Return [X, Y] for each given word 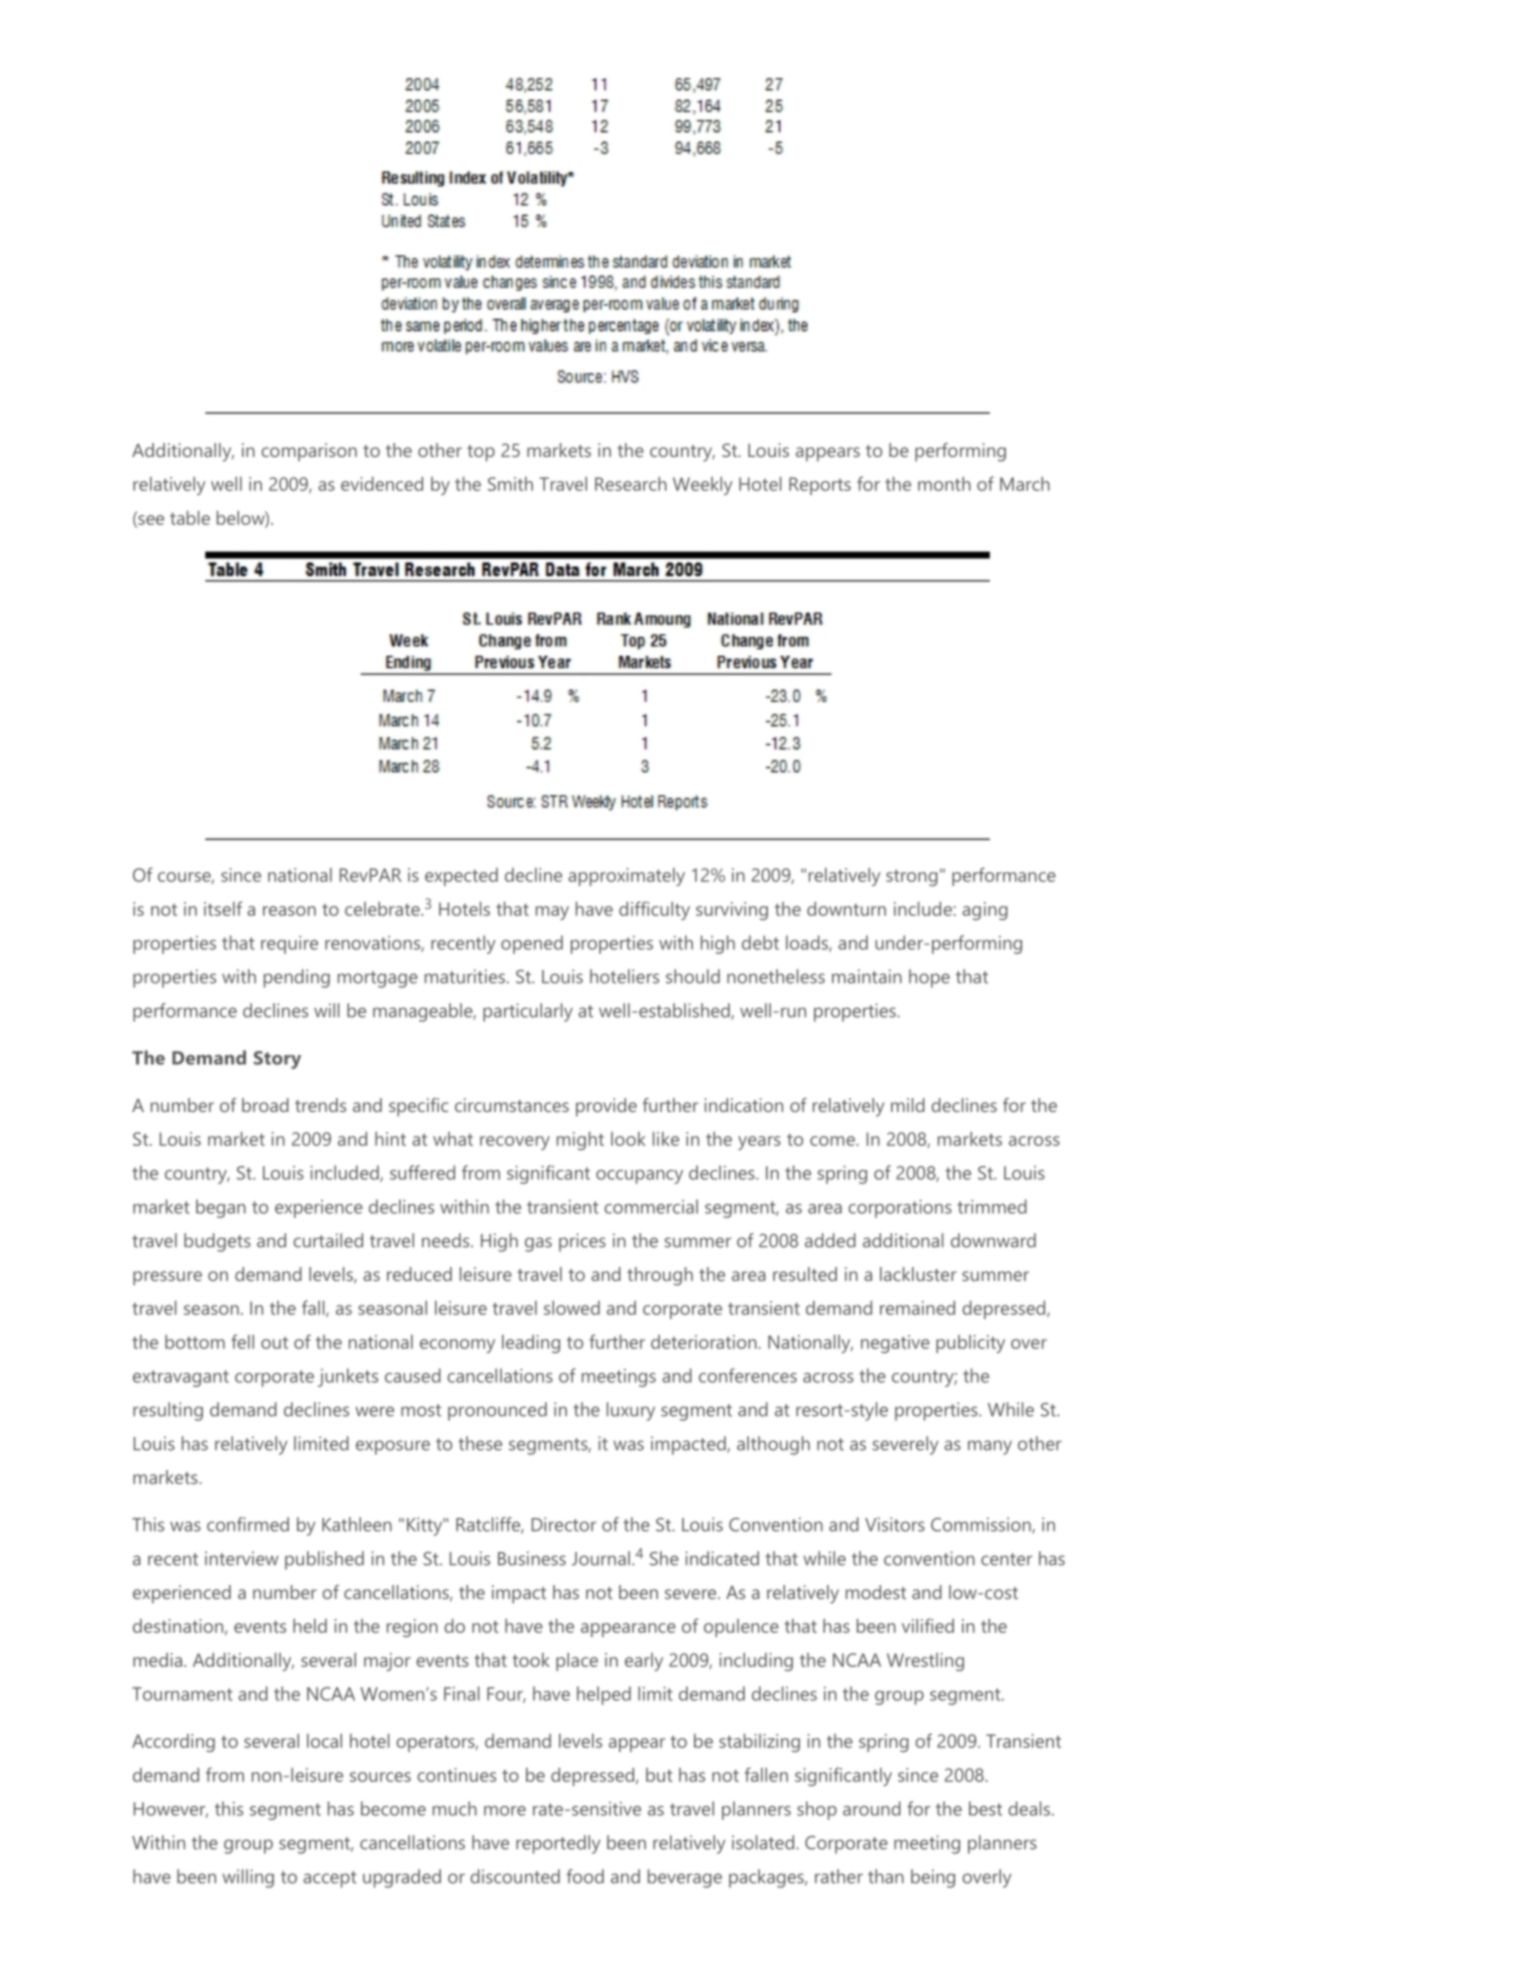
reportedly [558, 1844]
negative [895, 1344]
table [190, 518]
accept [330, 1879]
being [933, 1878]
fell [242, 1341]
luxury [631, 1411]
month [944, 484]
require [289, 945]
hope [929, 978]
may [552, 913]
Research [631, 484]
